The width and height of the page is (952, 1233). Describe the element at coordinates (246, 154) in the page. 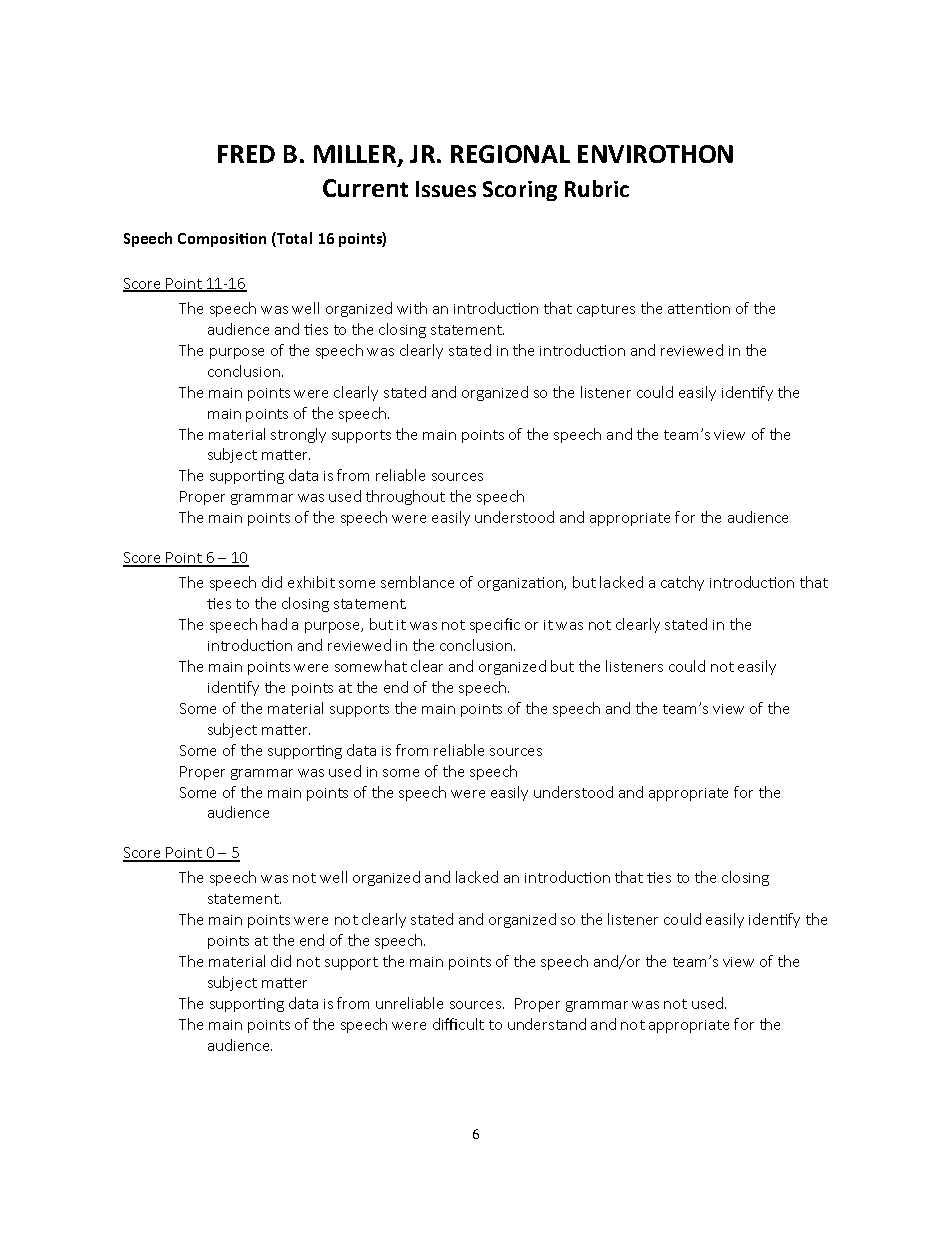

I see `FRED` at that location.
